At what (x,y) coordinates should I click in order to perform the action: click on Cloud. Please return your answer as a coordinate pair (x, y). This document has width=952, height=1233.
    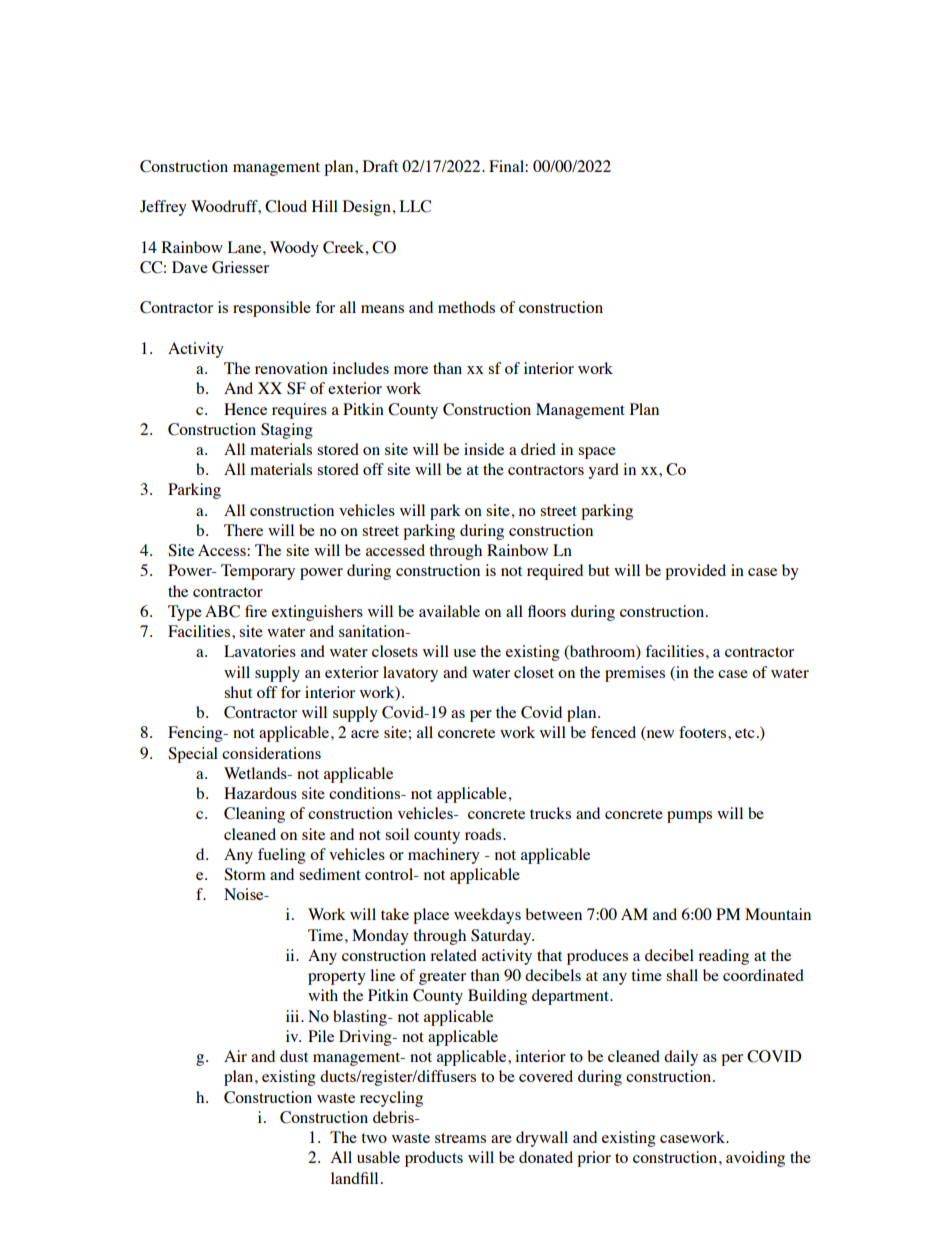
    Looking at the image, I should click on (286, 206).
